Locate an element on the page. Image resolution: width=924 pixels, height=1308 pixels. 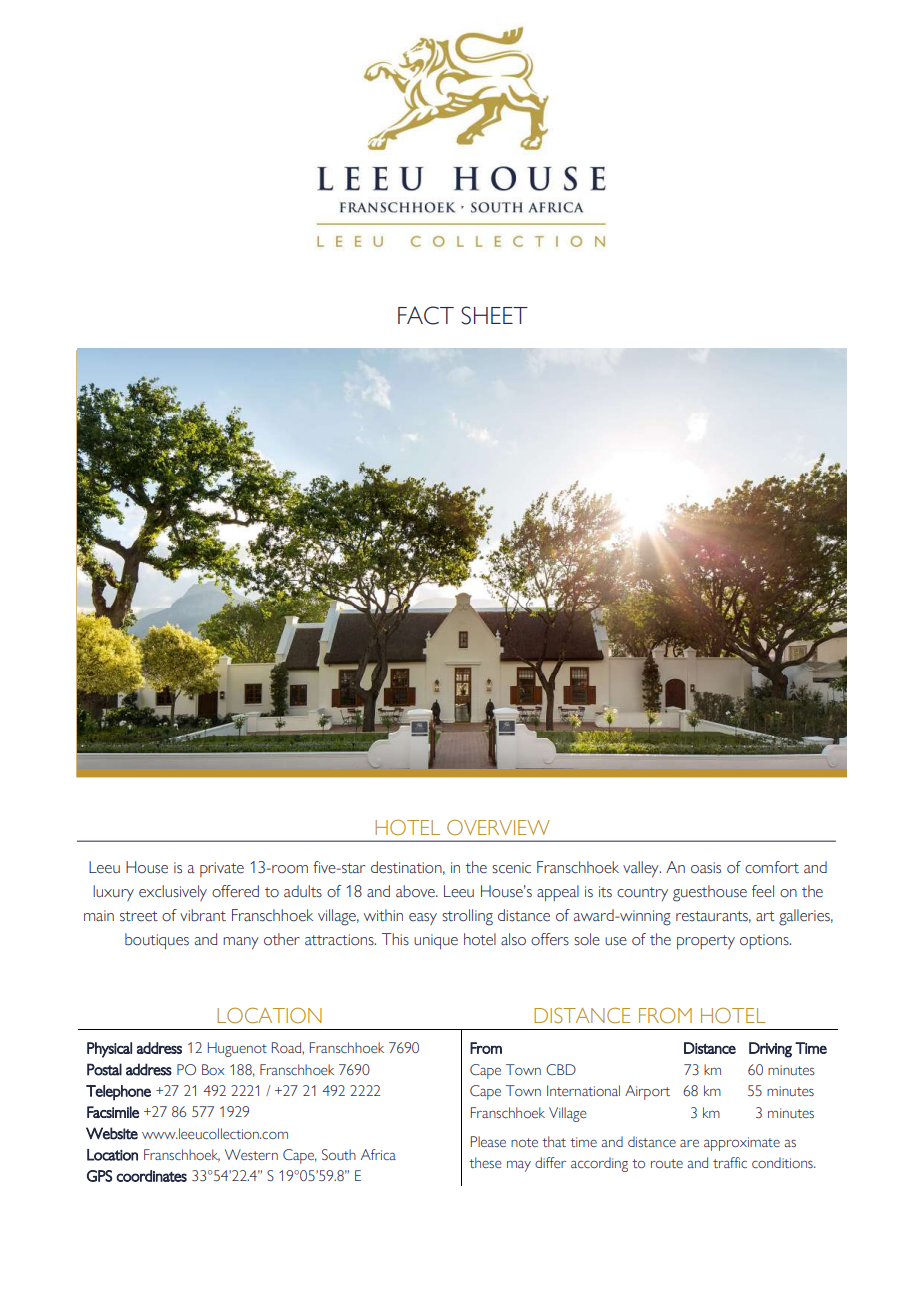
scenic is located at coordinates (511, 868).
